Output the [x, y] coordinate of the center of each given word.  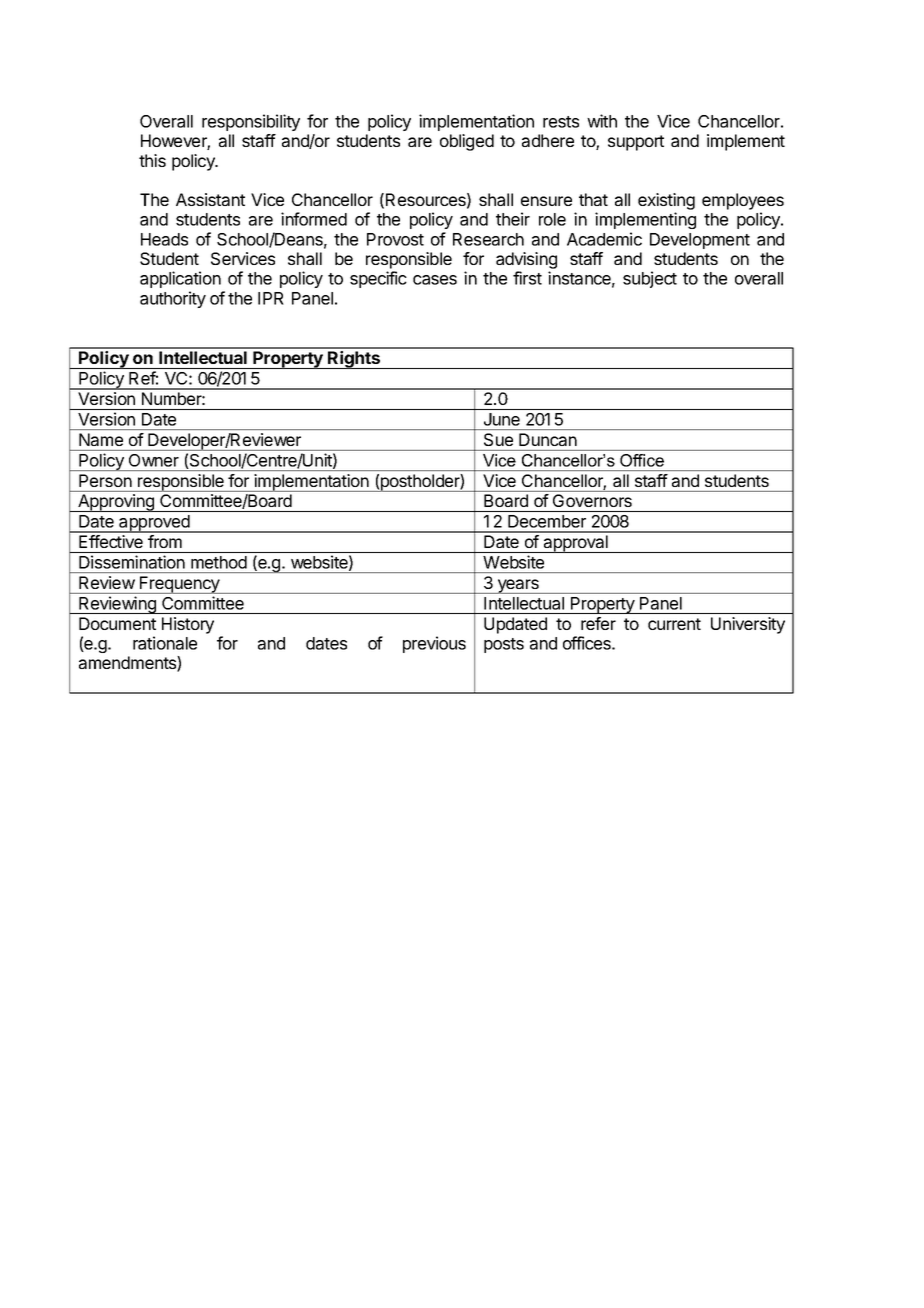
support [636, 143]
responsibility [251, 122]
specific [378, 279]
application [180, 279]
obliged [467, 142]
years [518, 586]
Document [117, 623]
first [527, 278]
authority [173, 299]
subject [650, 279]
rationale [165, 643]
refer [598, 623]
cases [435, 280]
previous [434, 644]
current [674, 624]
